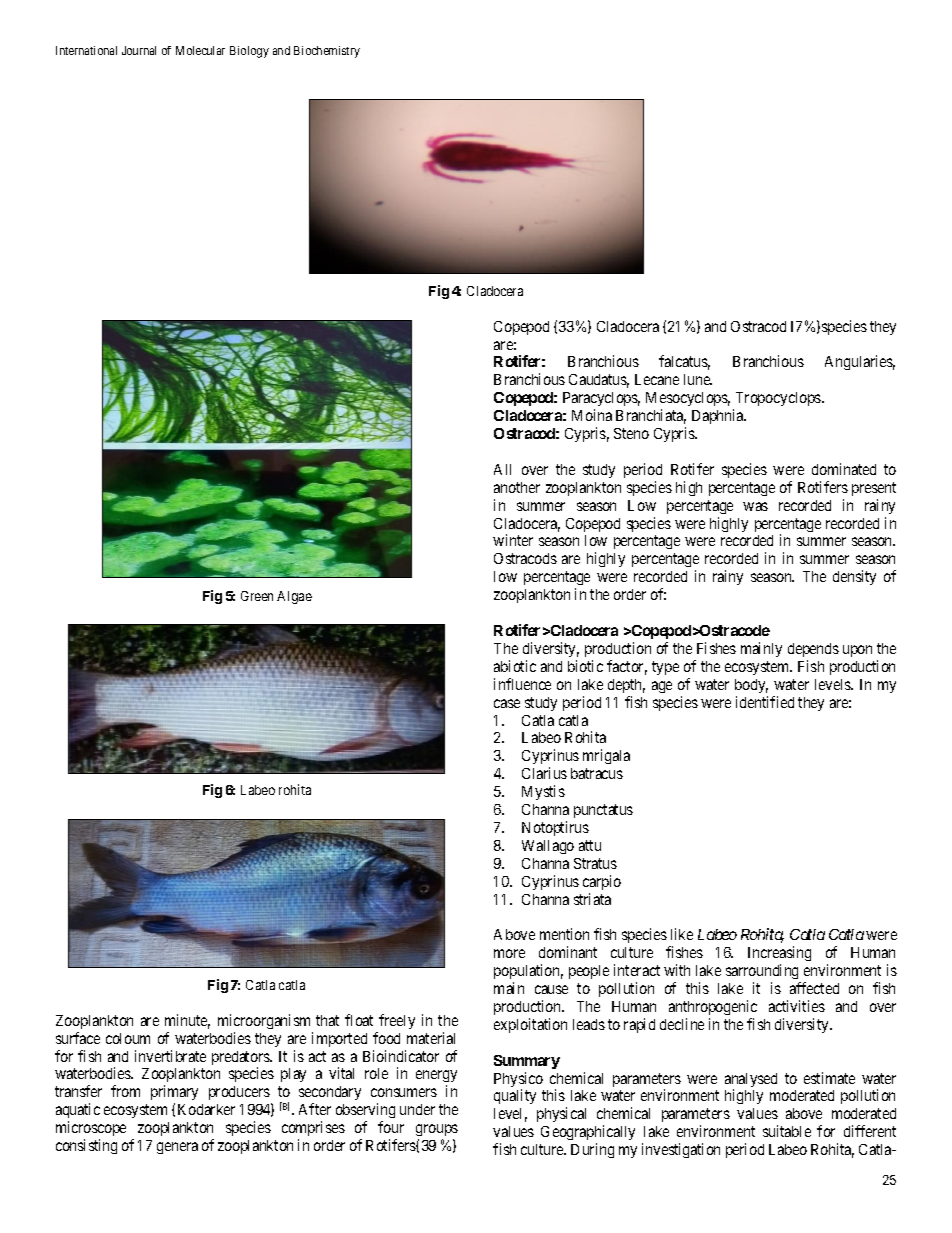 This image has width=952, height=1233. What do you see at coordinates (257, 596) in the image?
I see `Green` at bounding box center [257, 596].
